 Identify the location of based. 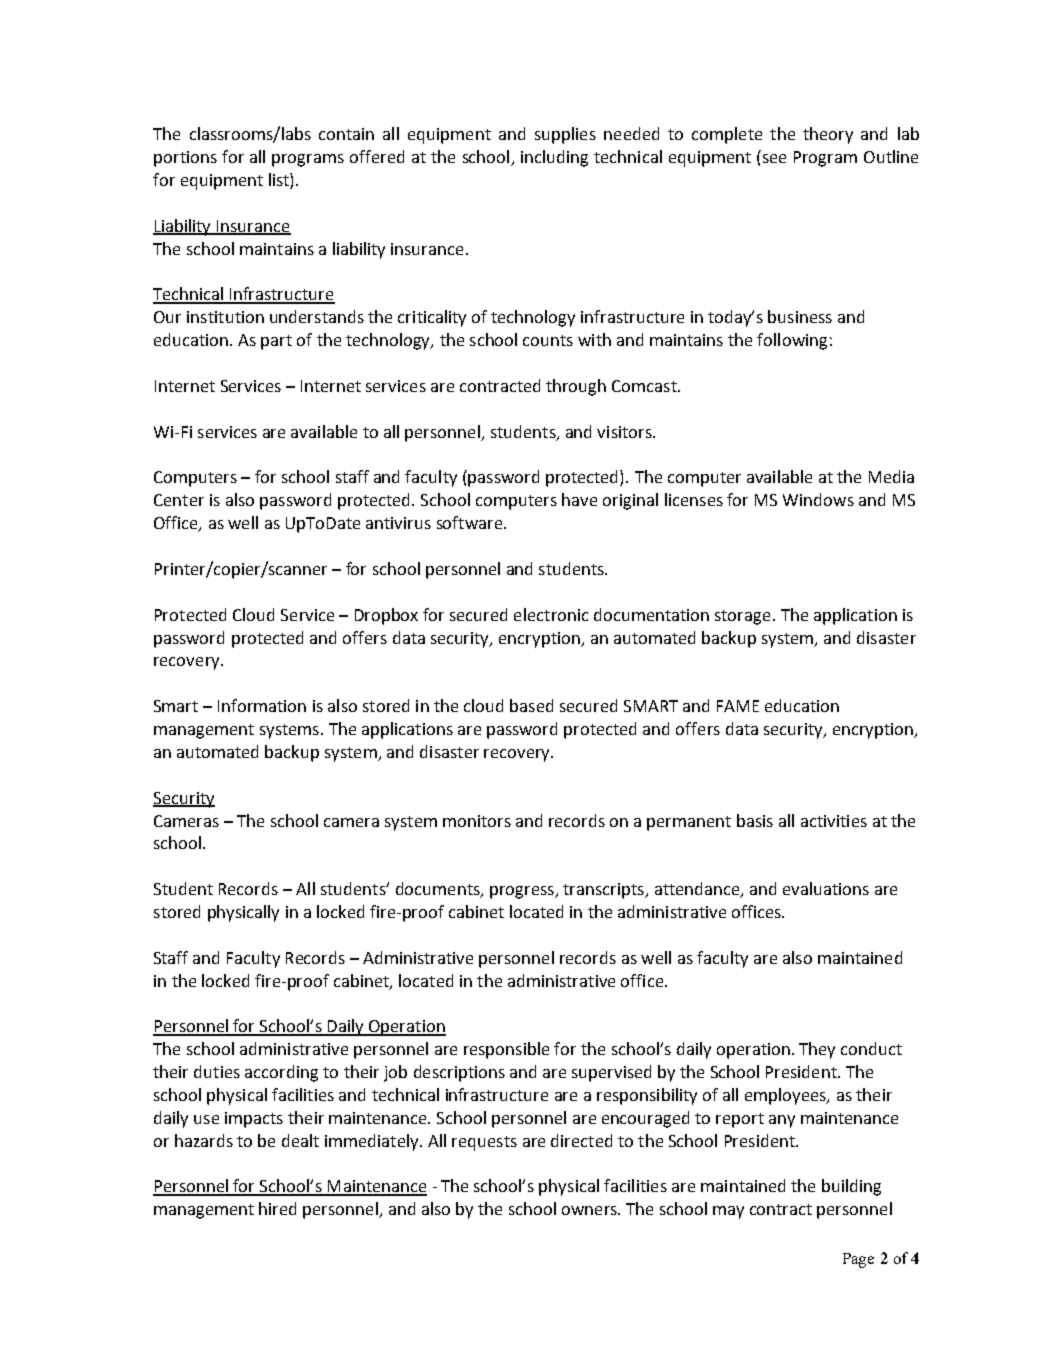
(531, 705).
